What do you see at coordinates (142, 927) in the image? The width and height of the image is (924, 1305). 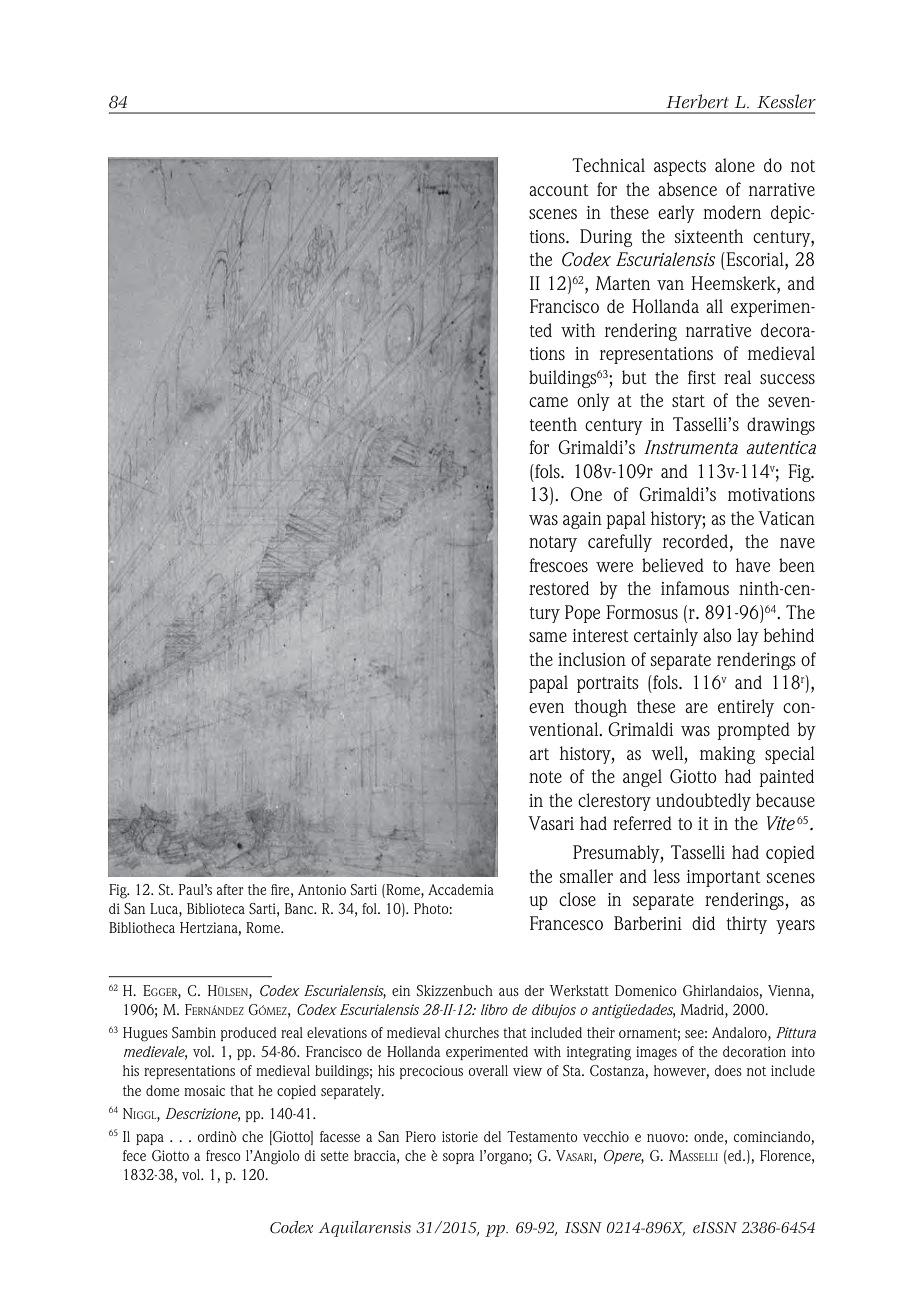 I see `Bibliotheca` at bounding box center [142, 927].
